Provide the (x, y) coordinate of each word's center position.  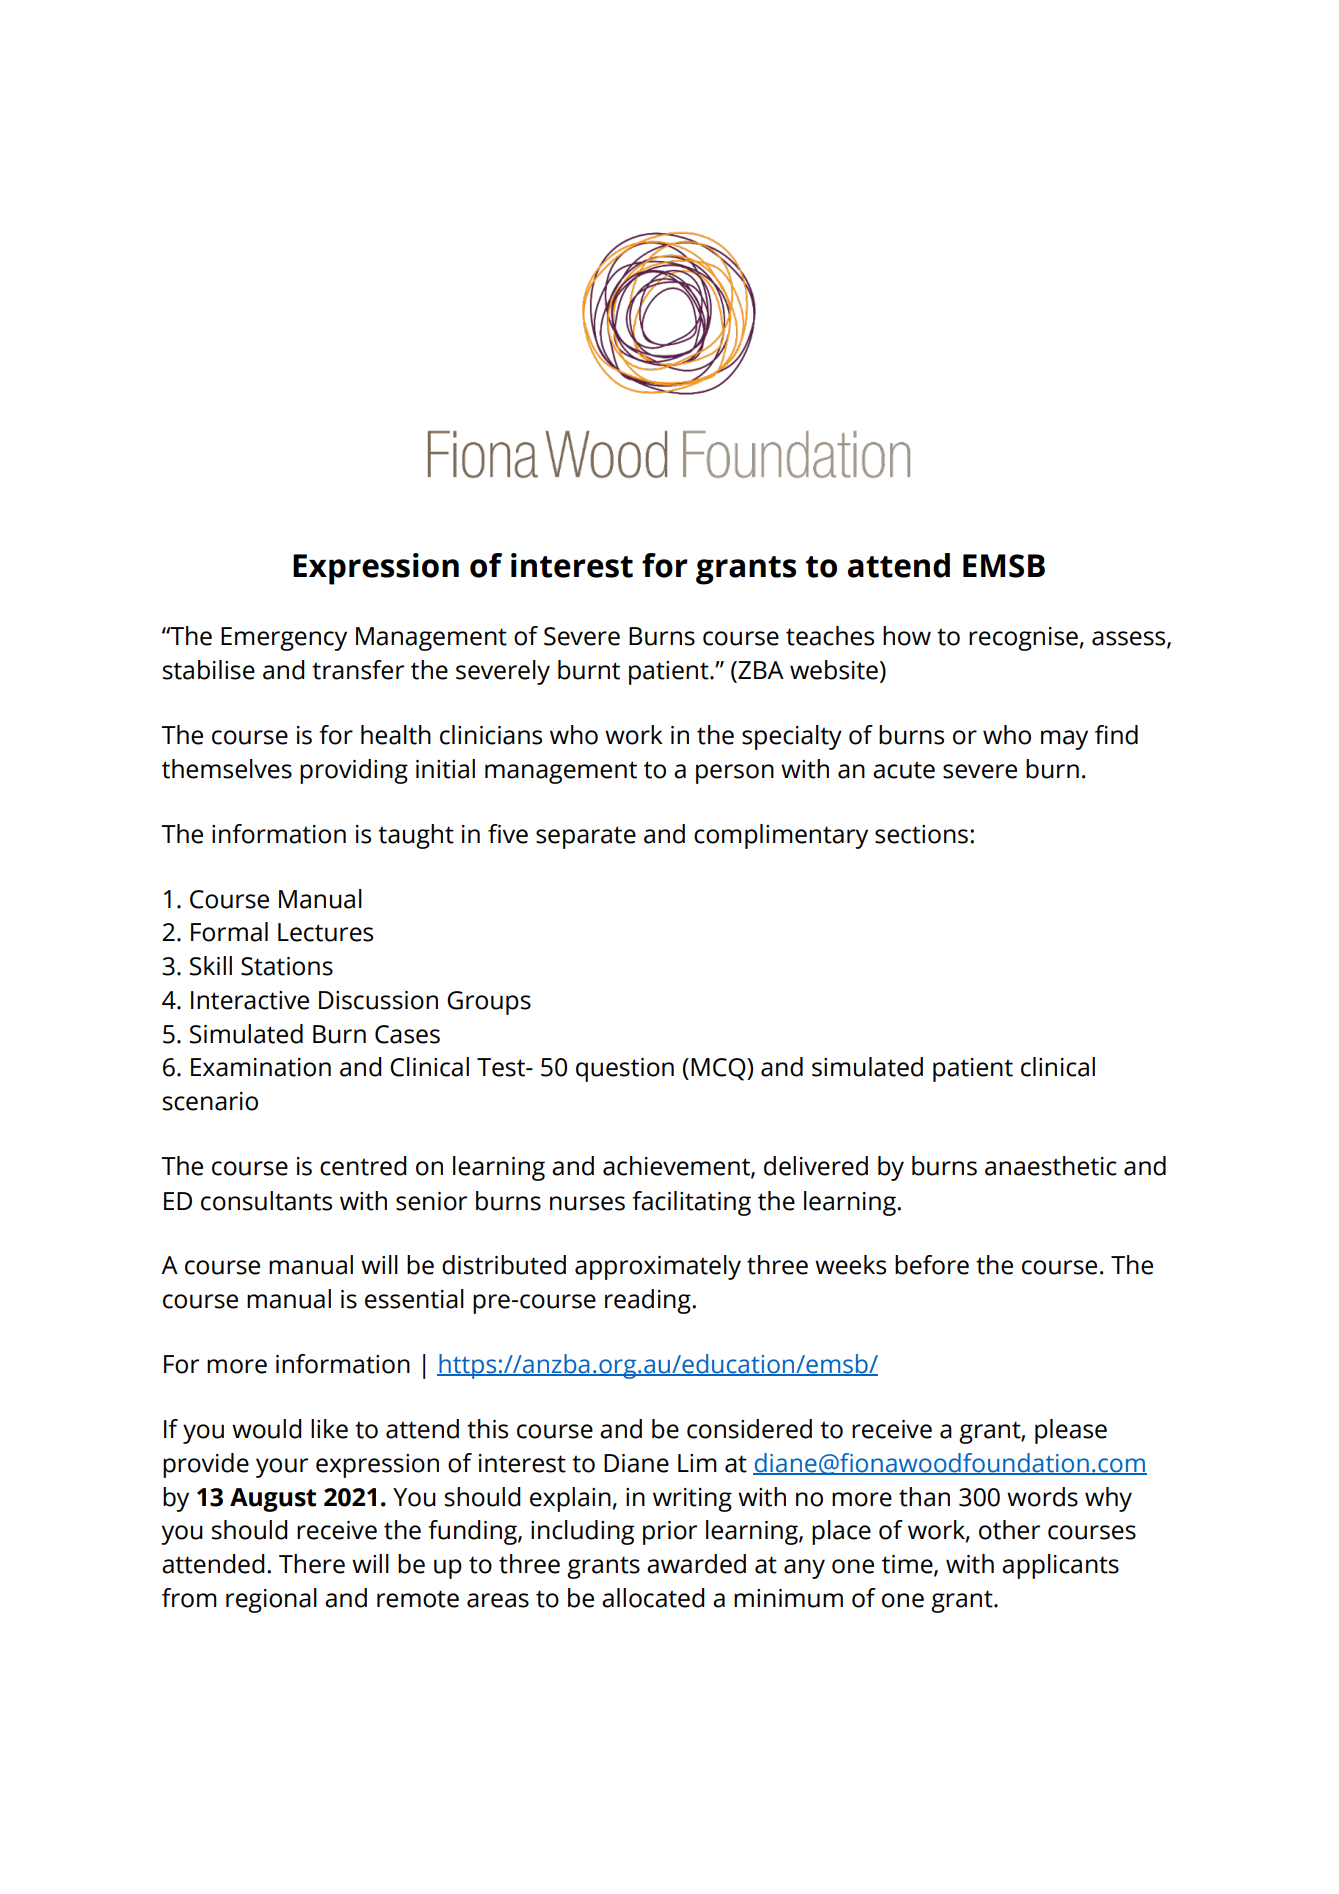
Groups (489, 1003)
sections (921, 834)
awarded (696, 1564)
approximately (658, 1267)
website (834, 670)
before (932, 1265)
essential (414, 1299)
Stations (287, 966)
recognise (1023, 639)
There (312, 1564)
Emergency (284, 639)
